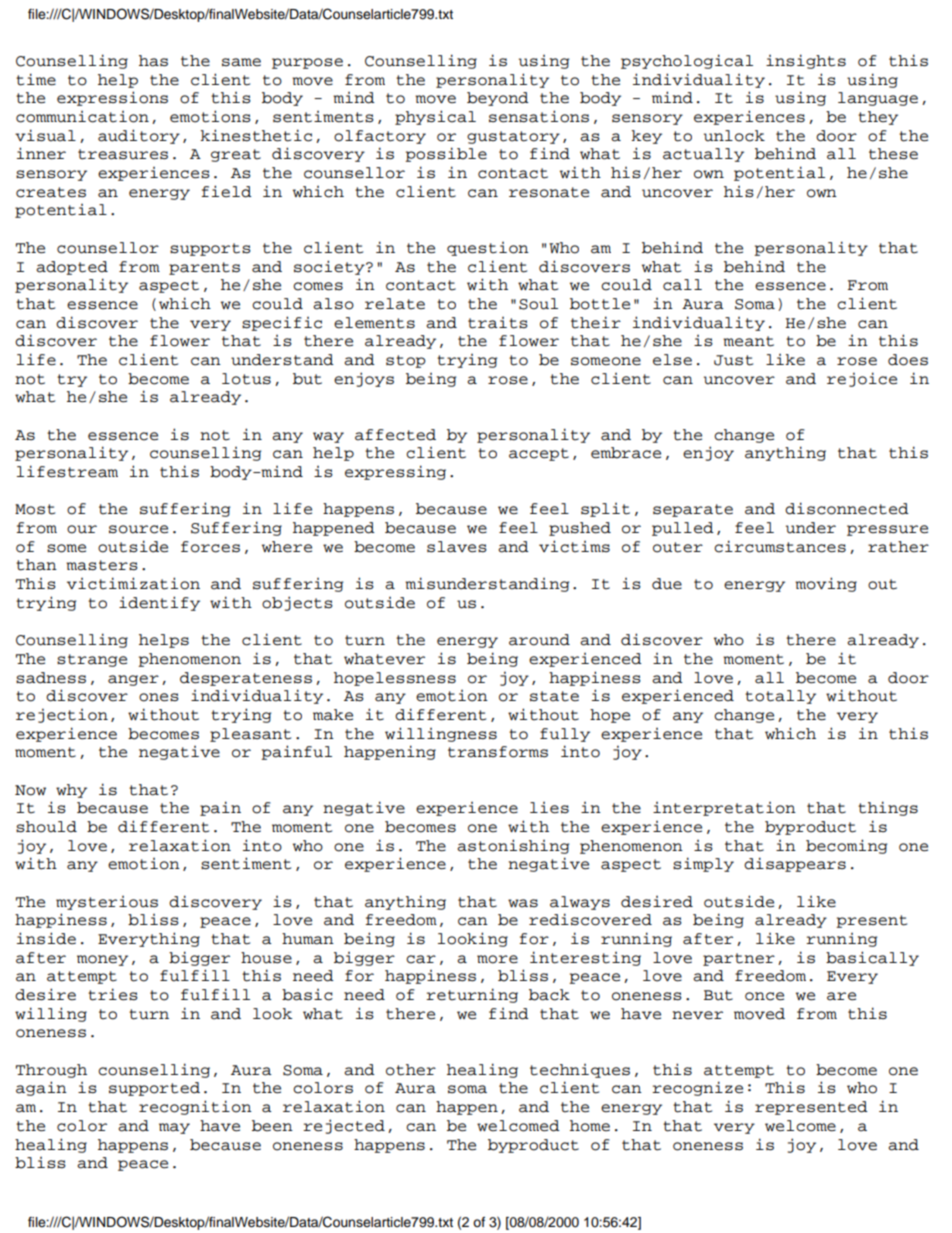 The width and height of the page is (952, 1233). I want to click on affected, so click(395, 435).
